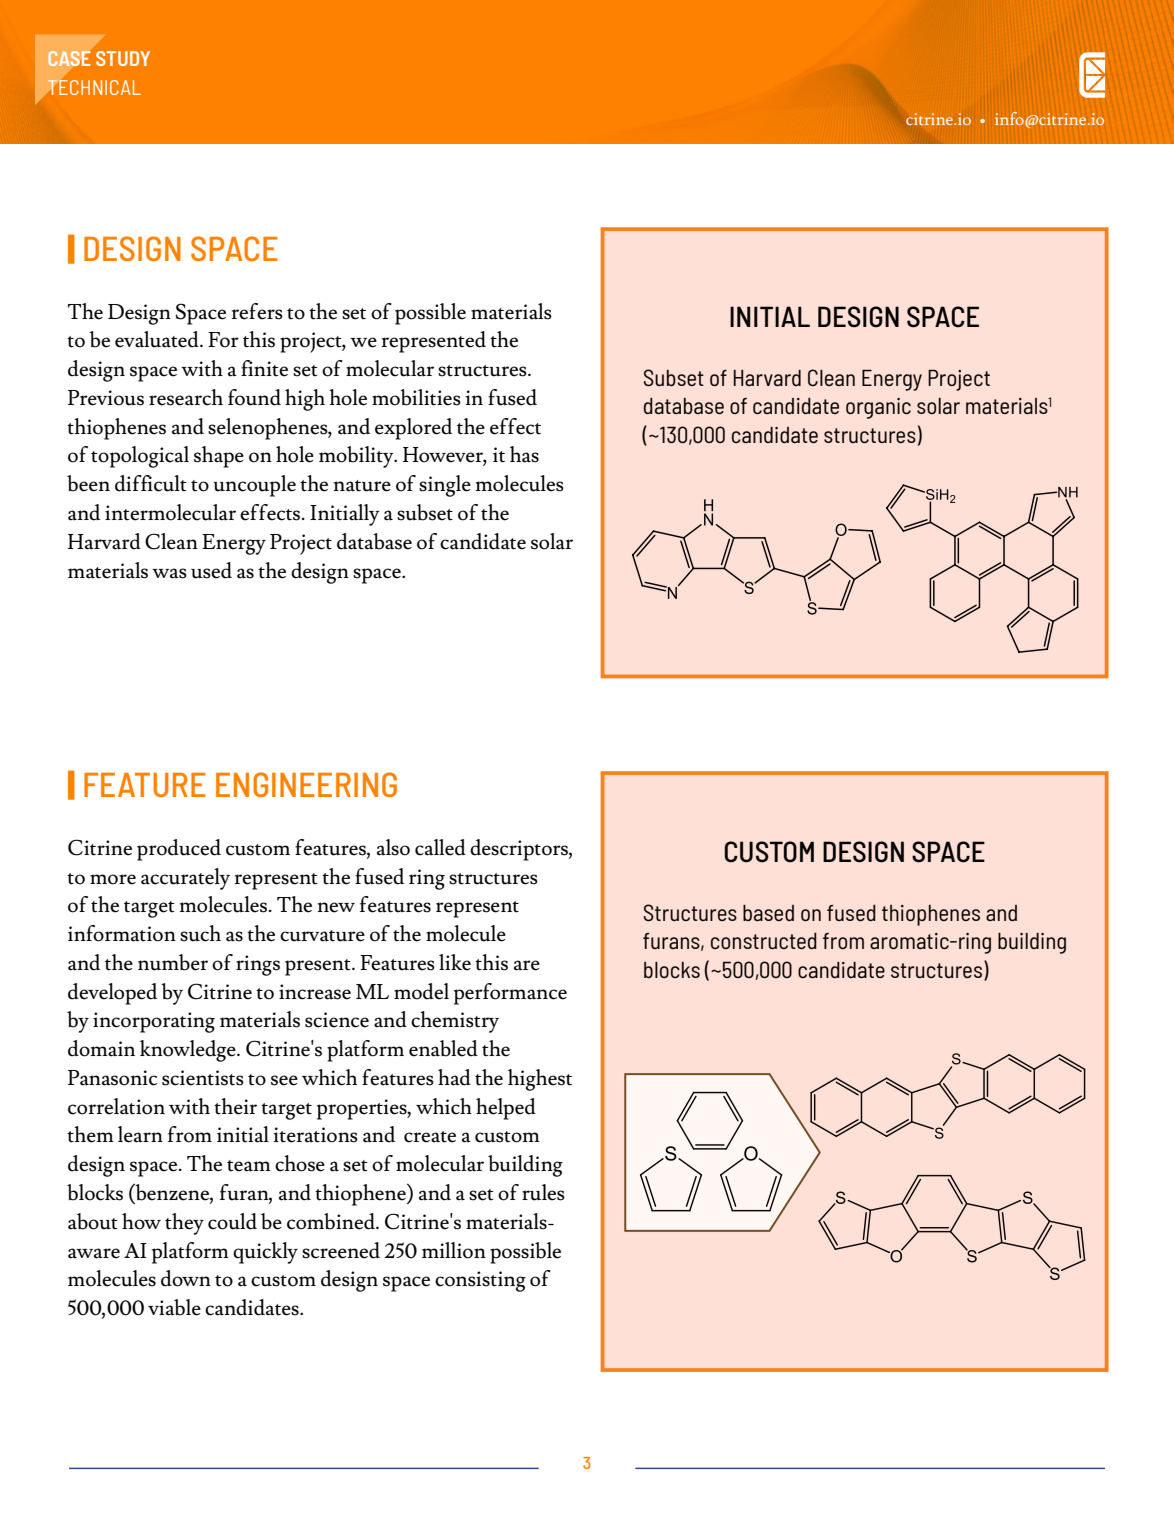  I want to click on called, so click(440, 847).
